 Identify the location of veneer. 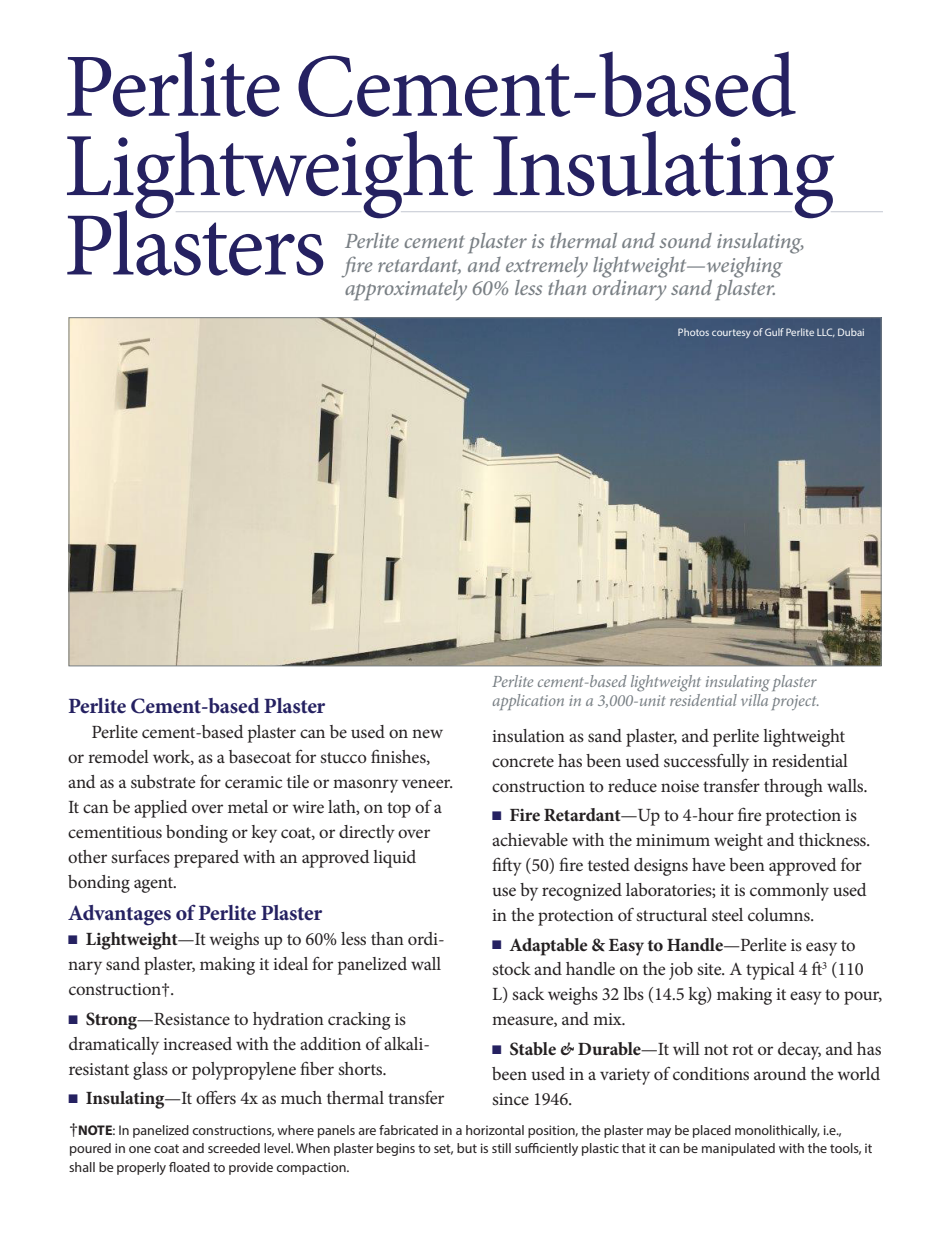
(427, 783).
